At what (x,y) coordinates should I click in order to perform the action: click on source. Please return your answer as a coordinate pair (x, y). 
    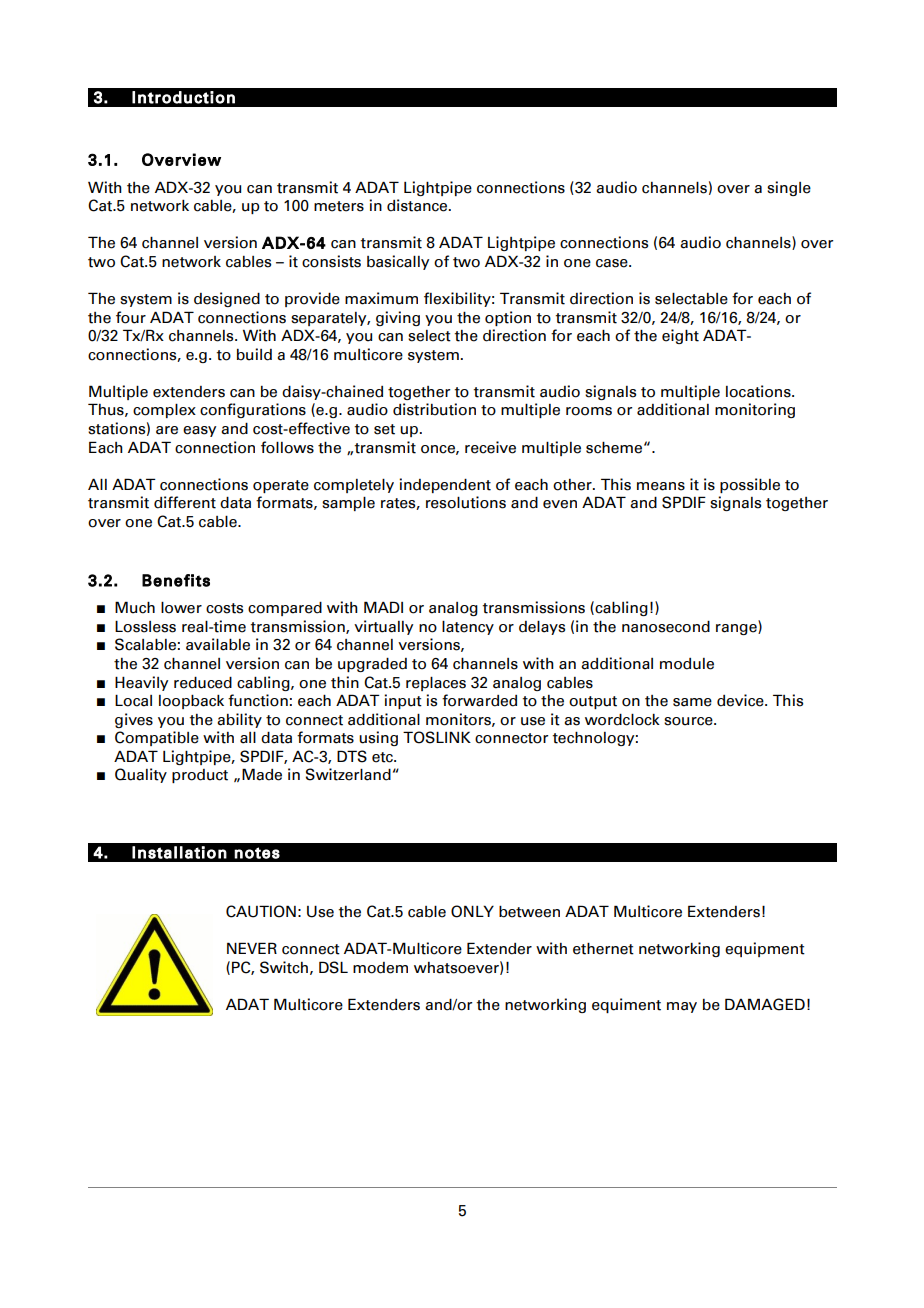
    Looking at the image, I should click on (689, 721).
